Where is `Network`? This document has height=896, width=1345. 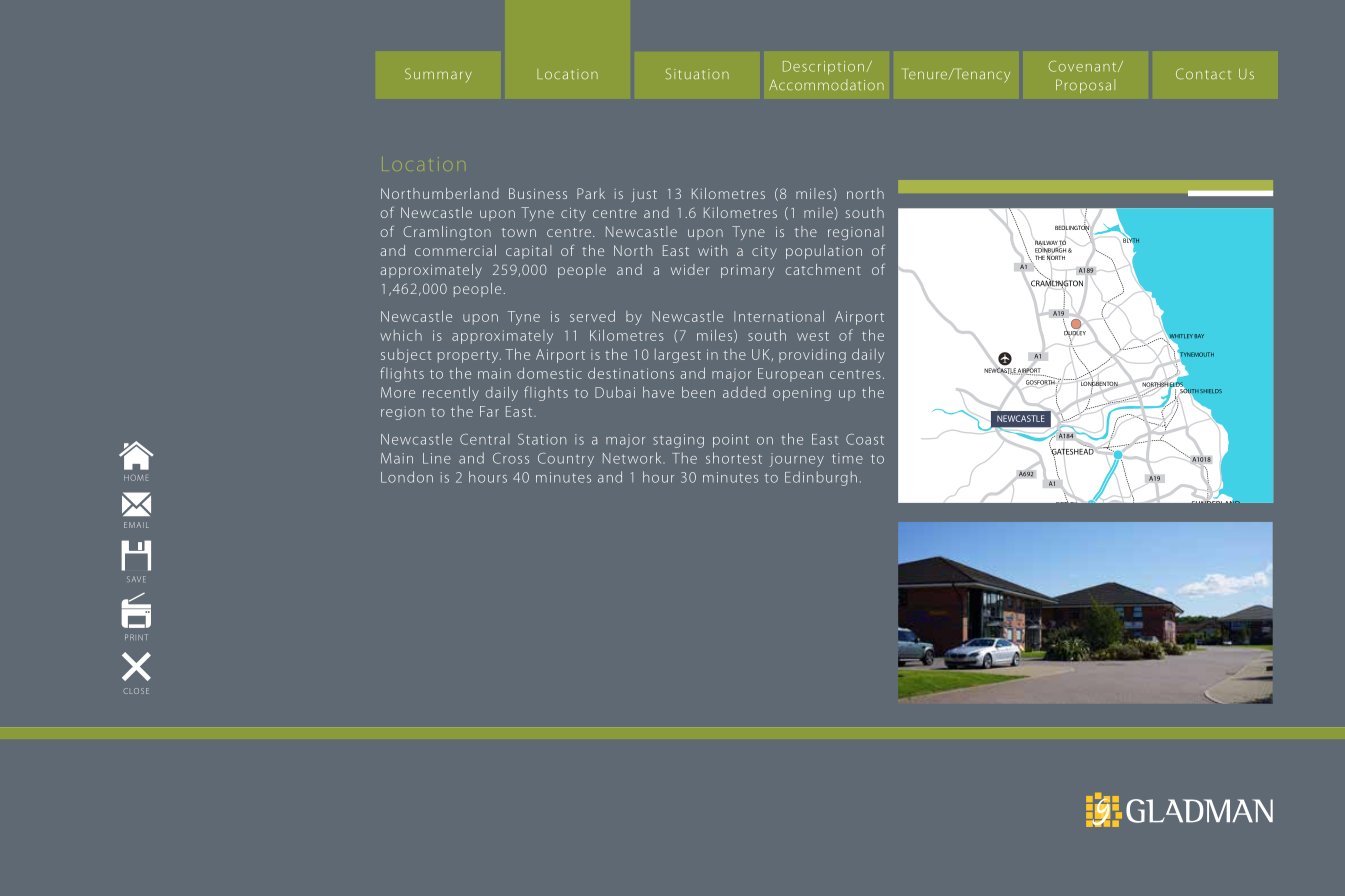
Network is located at coordinates (633, 458).
